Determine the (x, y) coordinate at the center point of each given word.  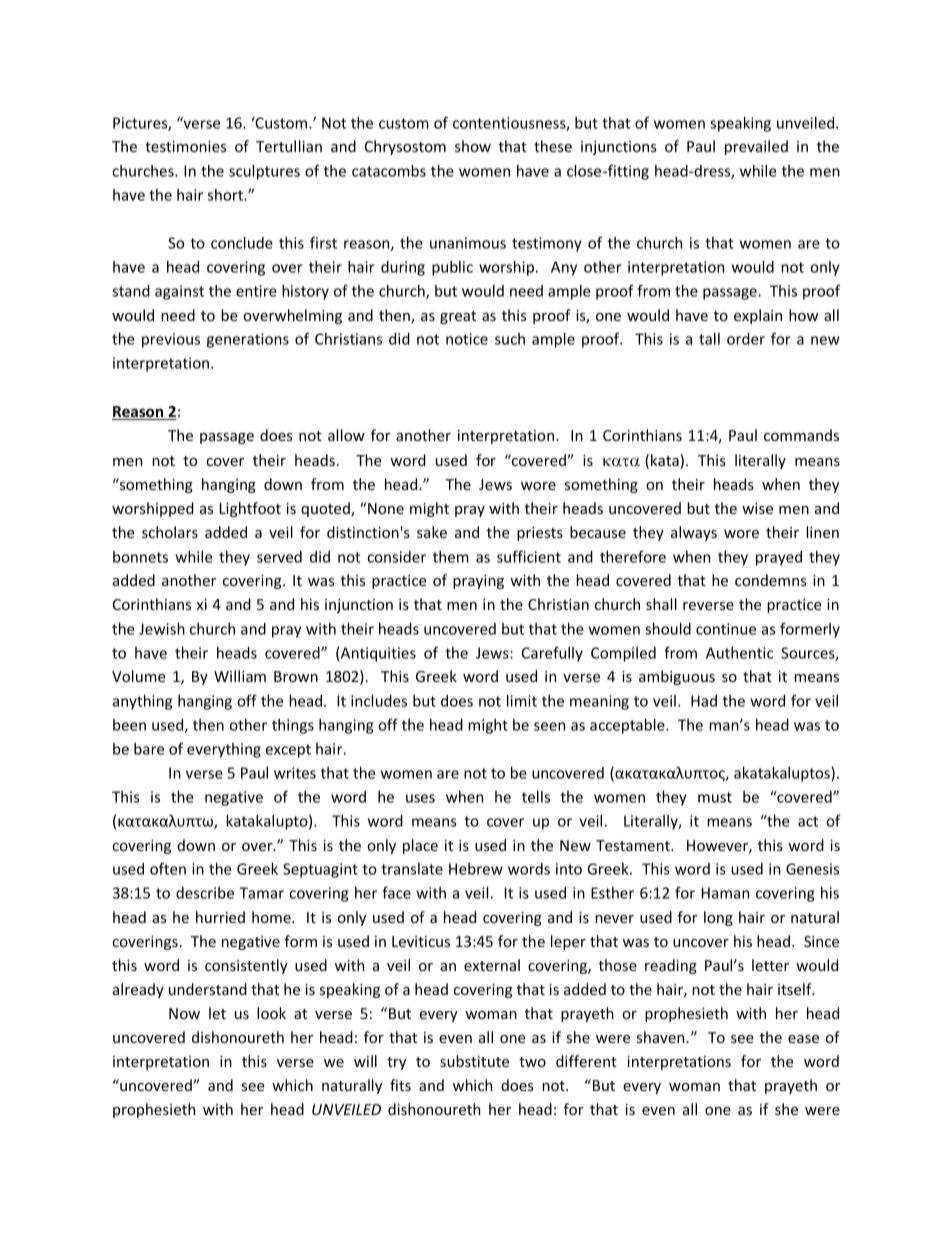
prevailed (756, 147)
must (715, 797)
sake (432, 532)
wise (757, 508)
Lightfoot (250, 509)
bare (149, 749)
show (473, 146)
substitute (474, 1061)
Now (184, 1013)
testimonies (185, 146)
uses (420, 798)
